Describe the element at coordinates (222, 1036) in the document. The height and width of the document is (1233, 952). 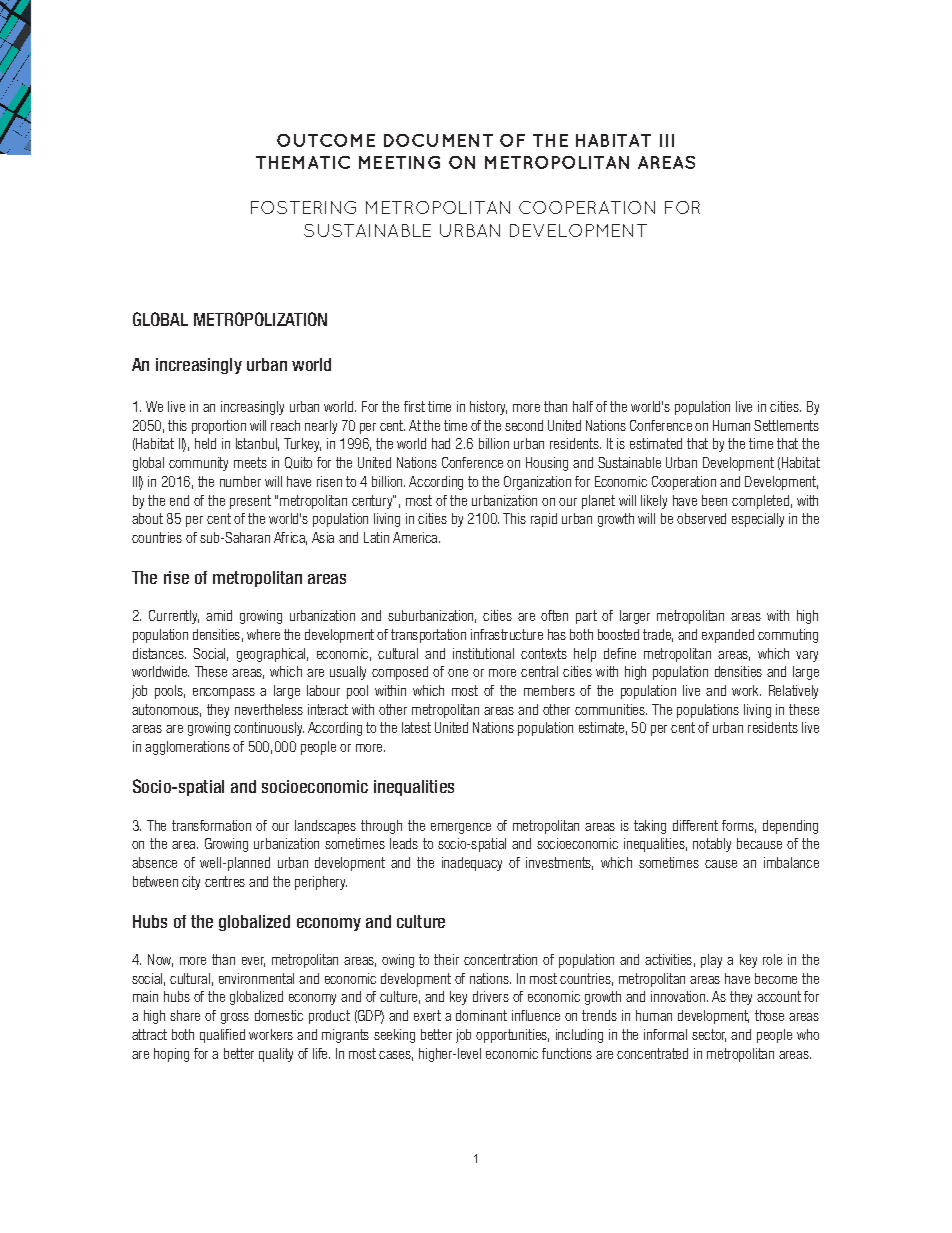
I see `qualified` at that location.
